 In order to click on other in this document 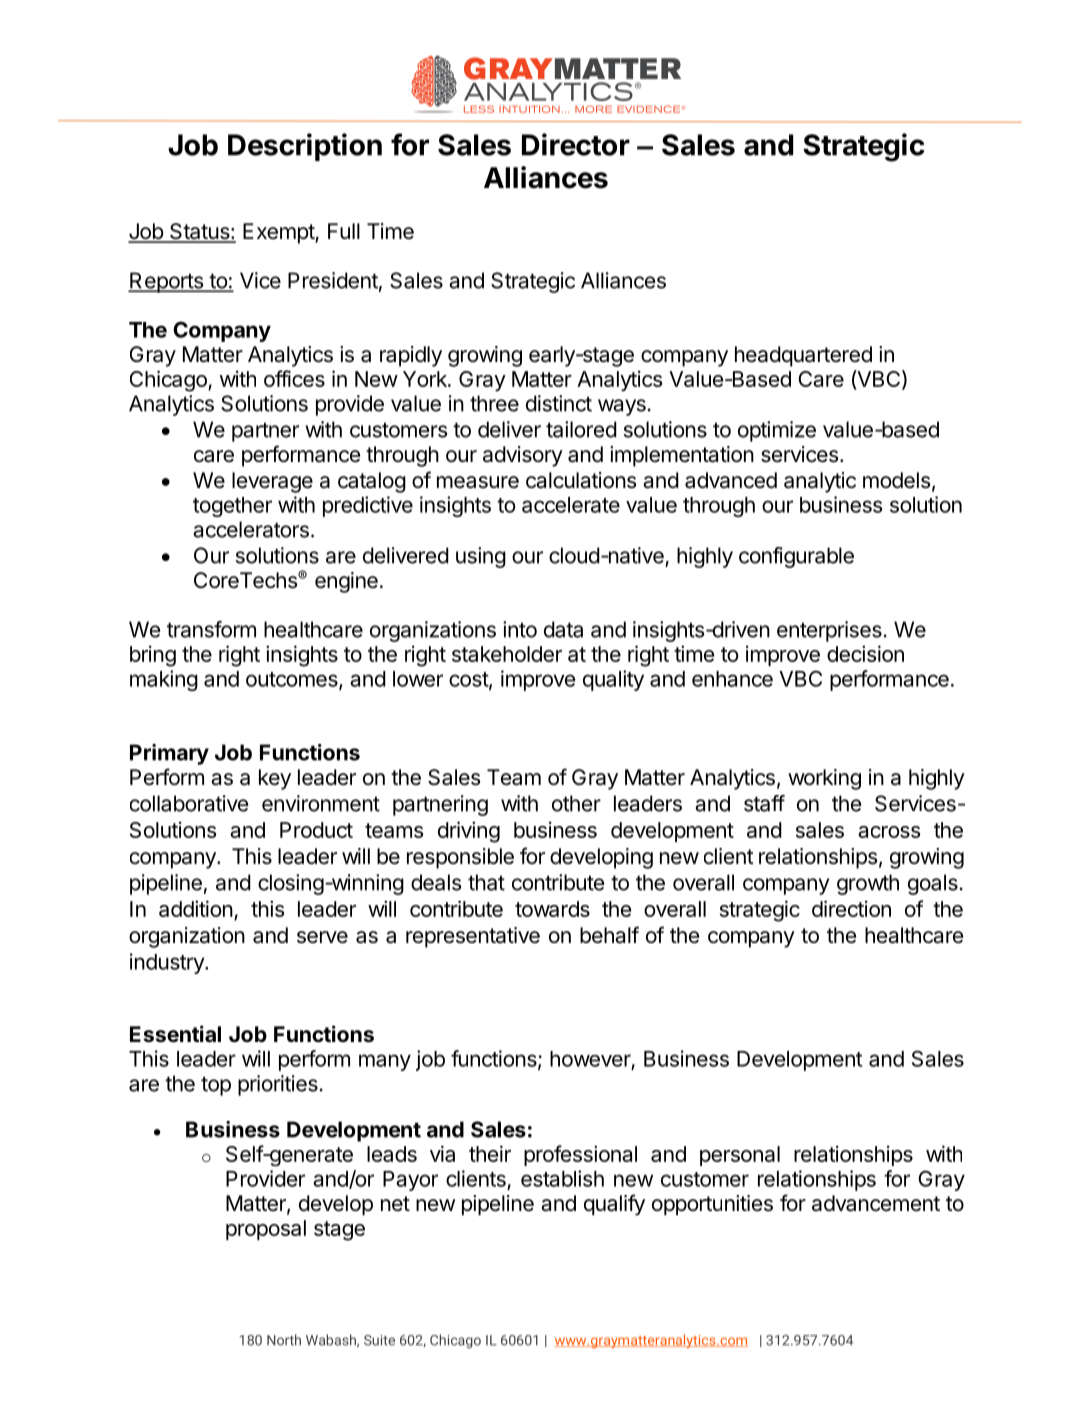, I will do `click(576, 803)`.
